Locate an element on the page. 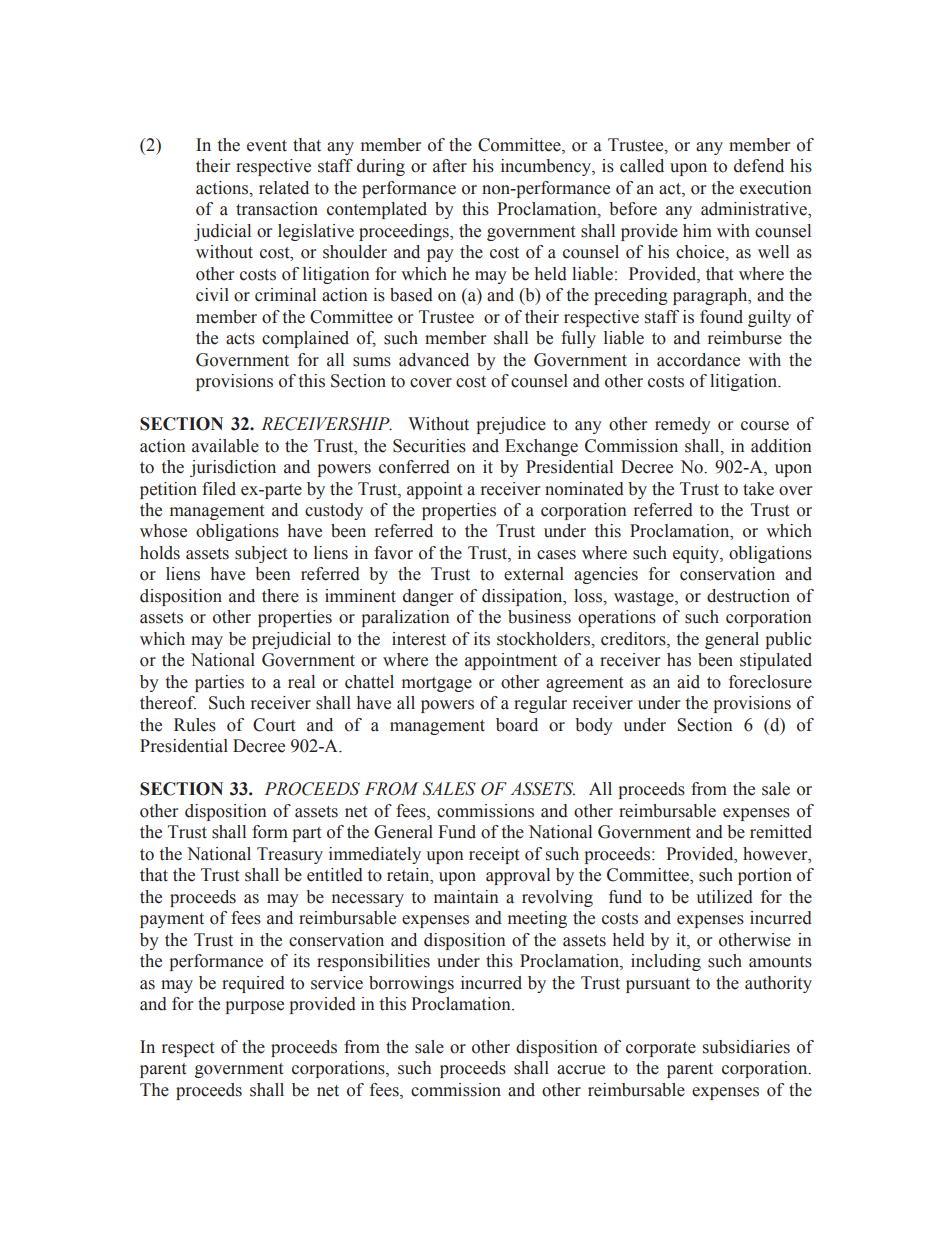  defend is located at coordinates (759, 166).
